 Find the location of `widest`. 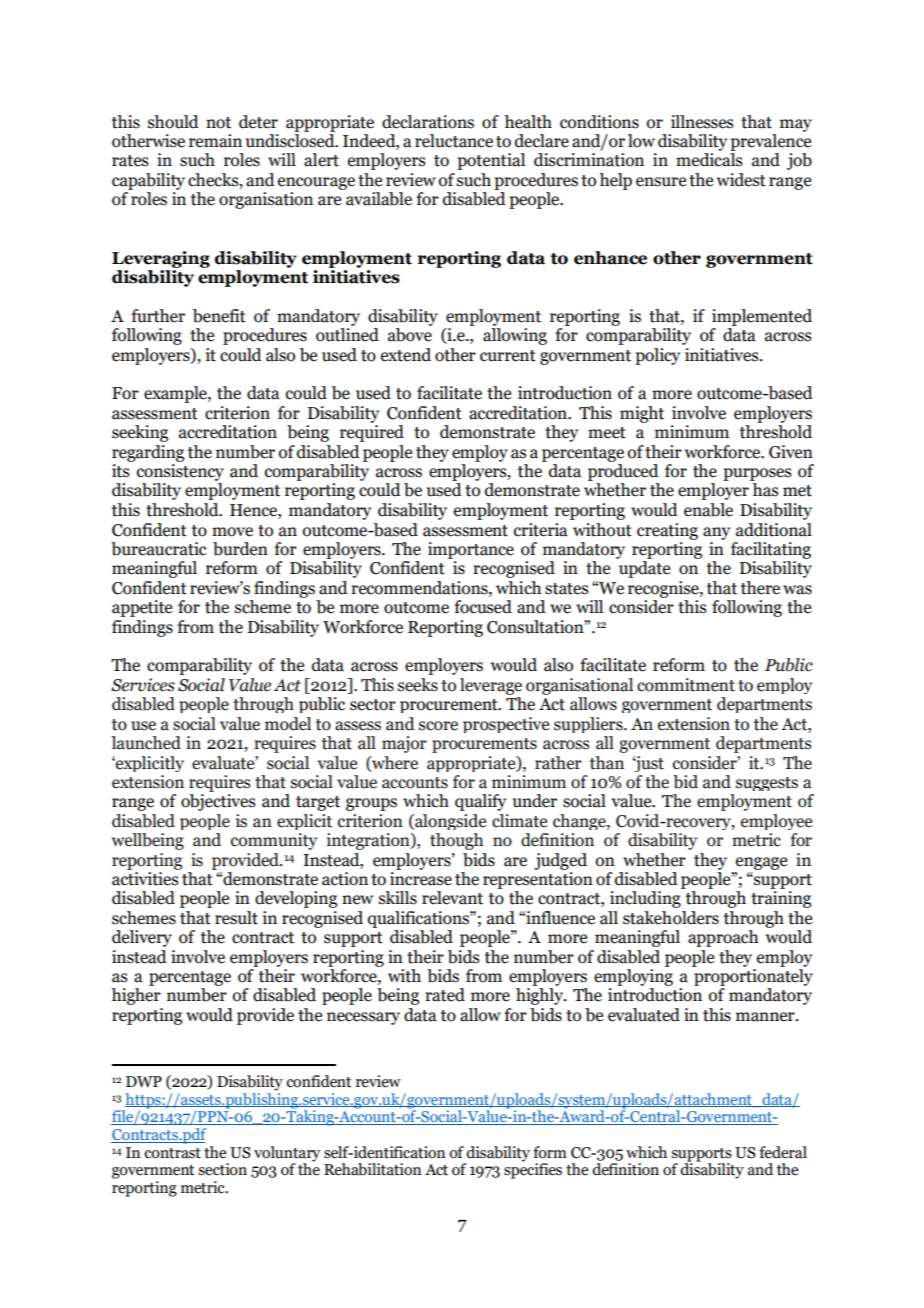

widest is located at coordinates (741, 180).
